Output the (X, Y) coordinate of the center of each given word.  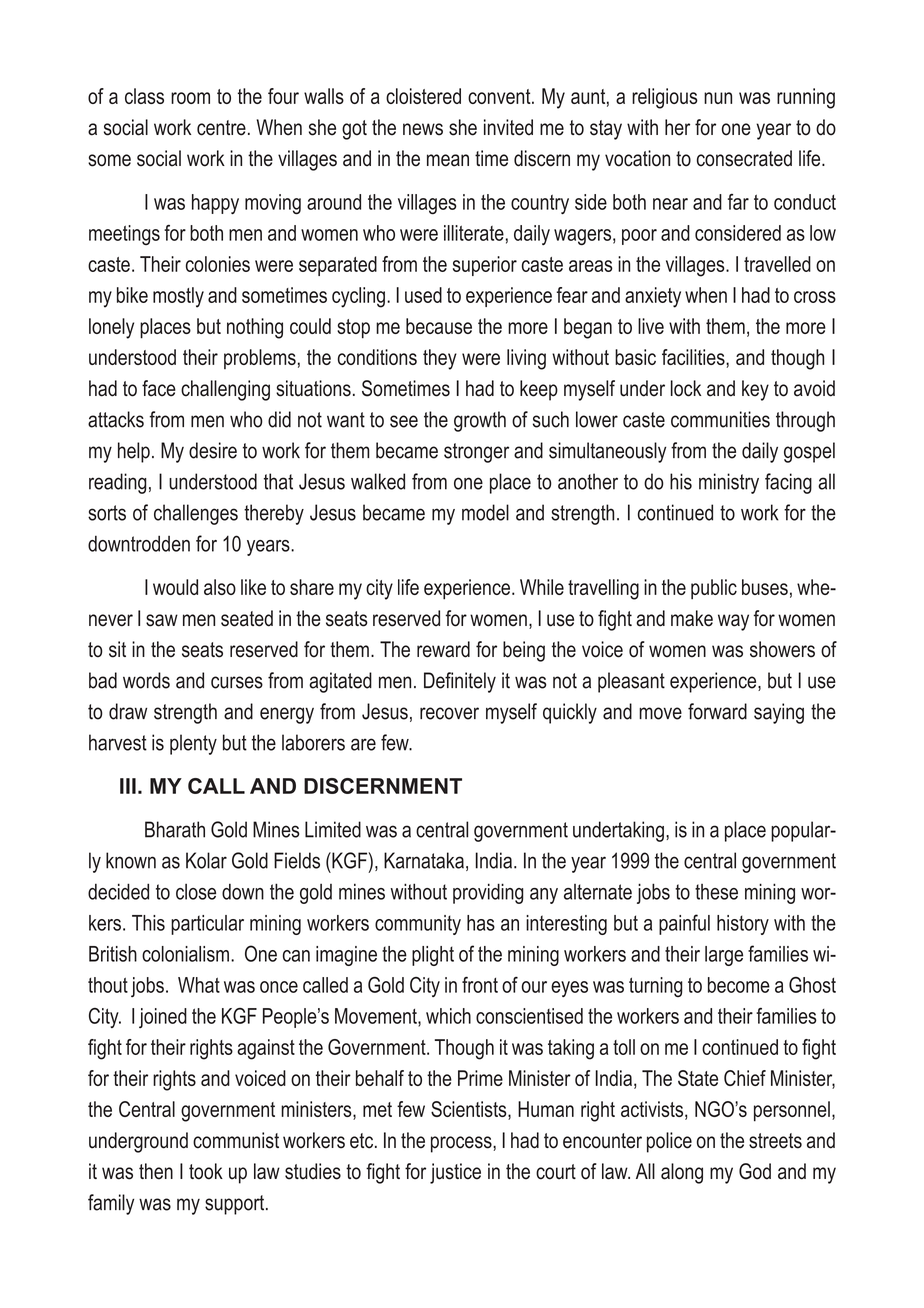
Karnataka (424, 860)
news (423, 129)
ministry (729, 483)
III (128, 786)
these (716, 892)
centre (221, 128)
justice (455, 1173)
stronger (476, 453)
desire (213, 450)
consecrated (744, 158)
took (206, 1171)
